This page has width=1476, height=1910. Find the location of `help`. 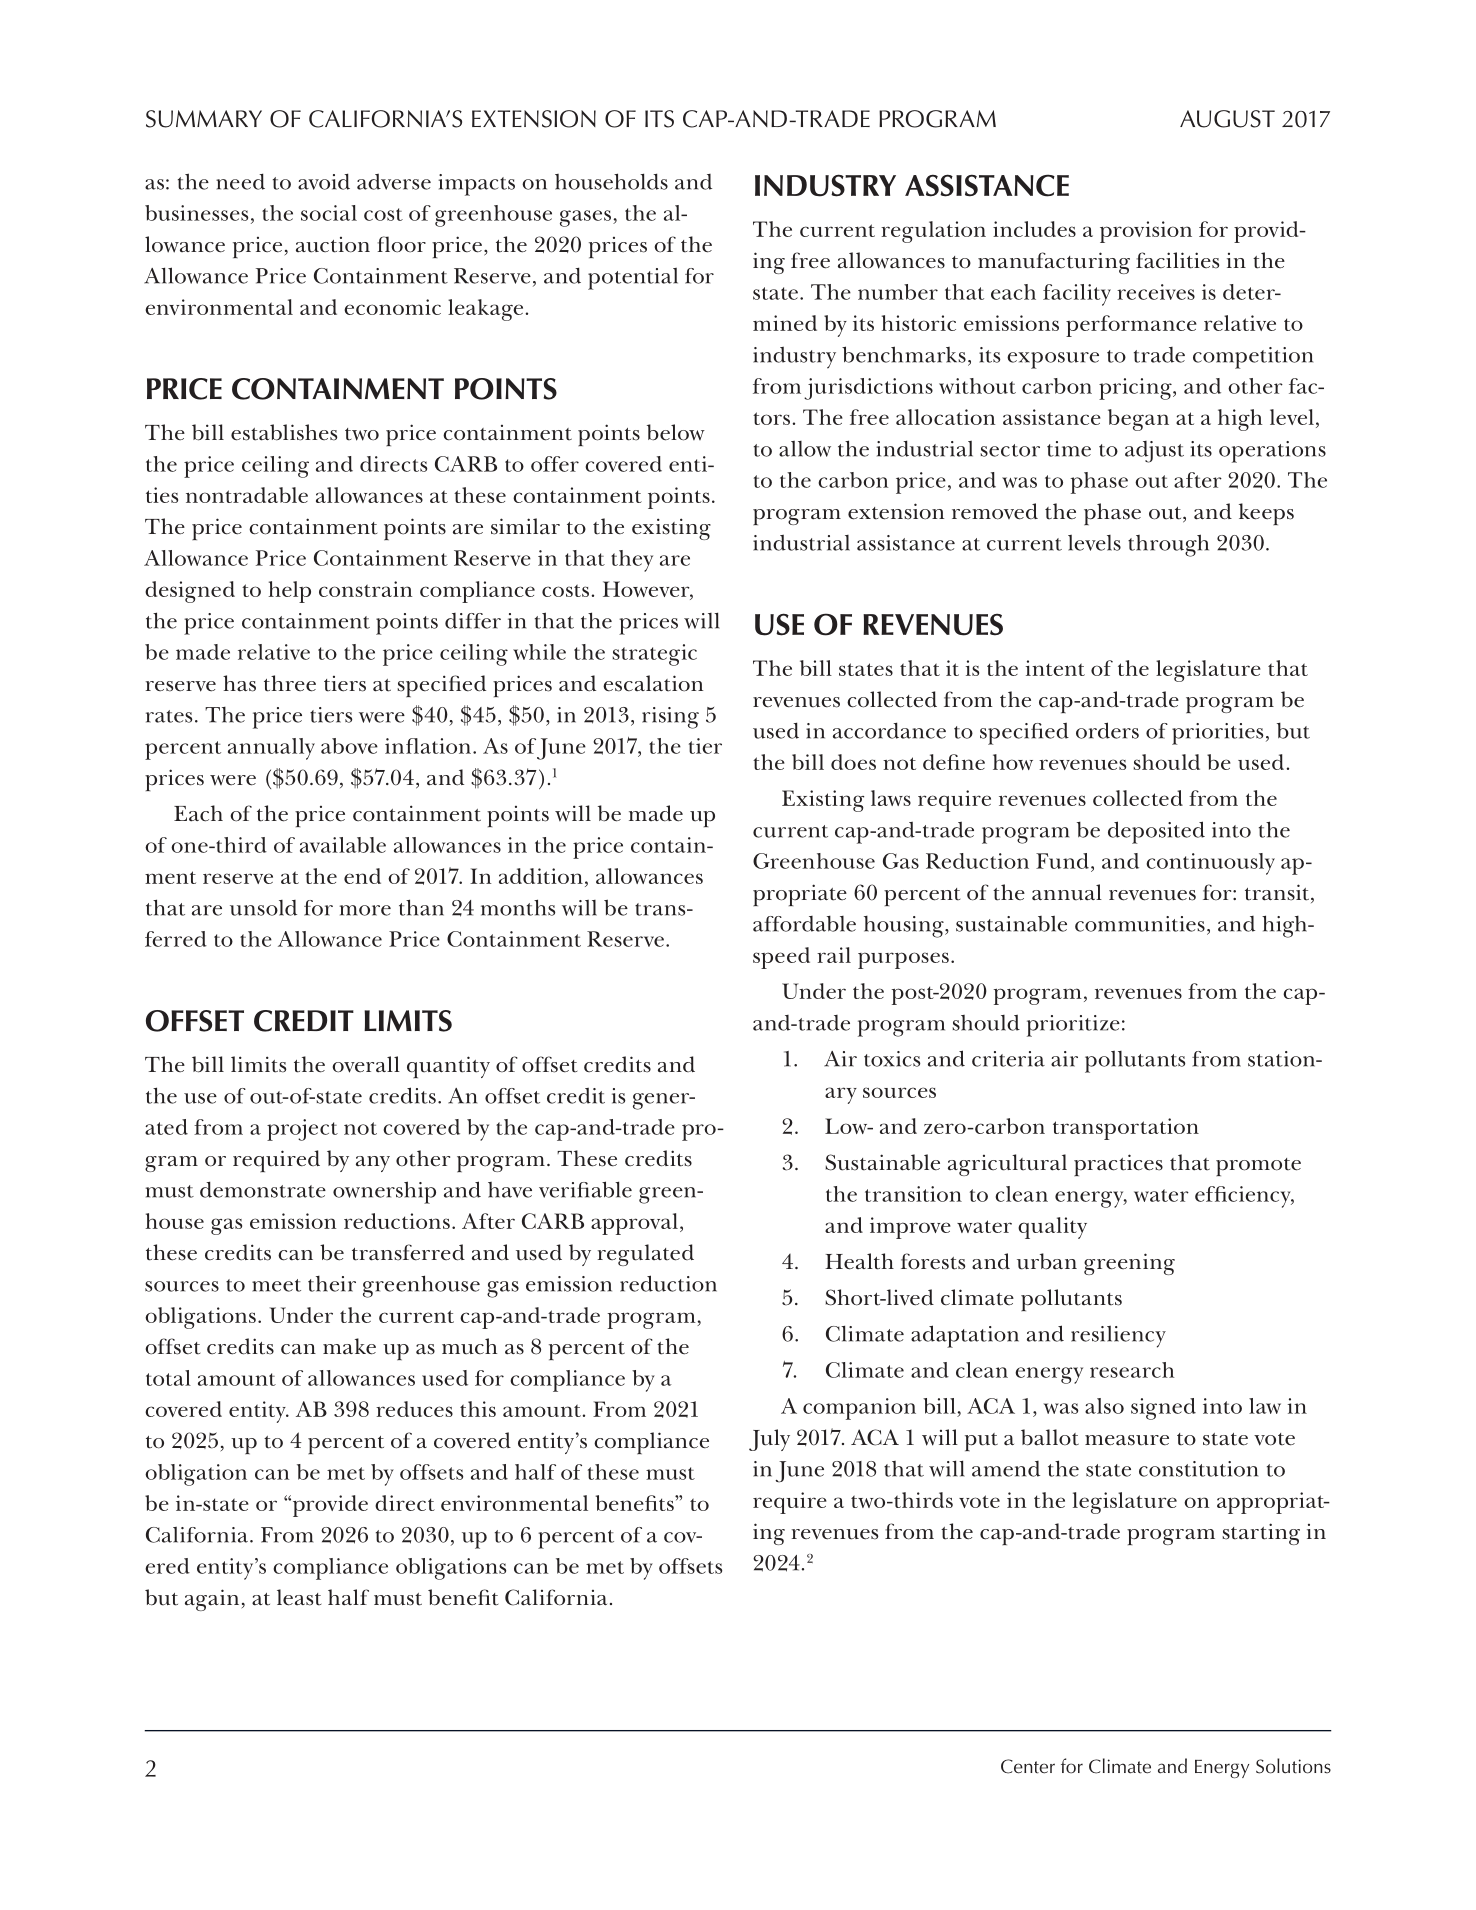

help is located at coordinates (289, 592).
